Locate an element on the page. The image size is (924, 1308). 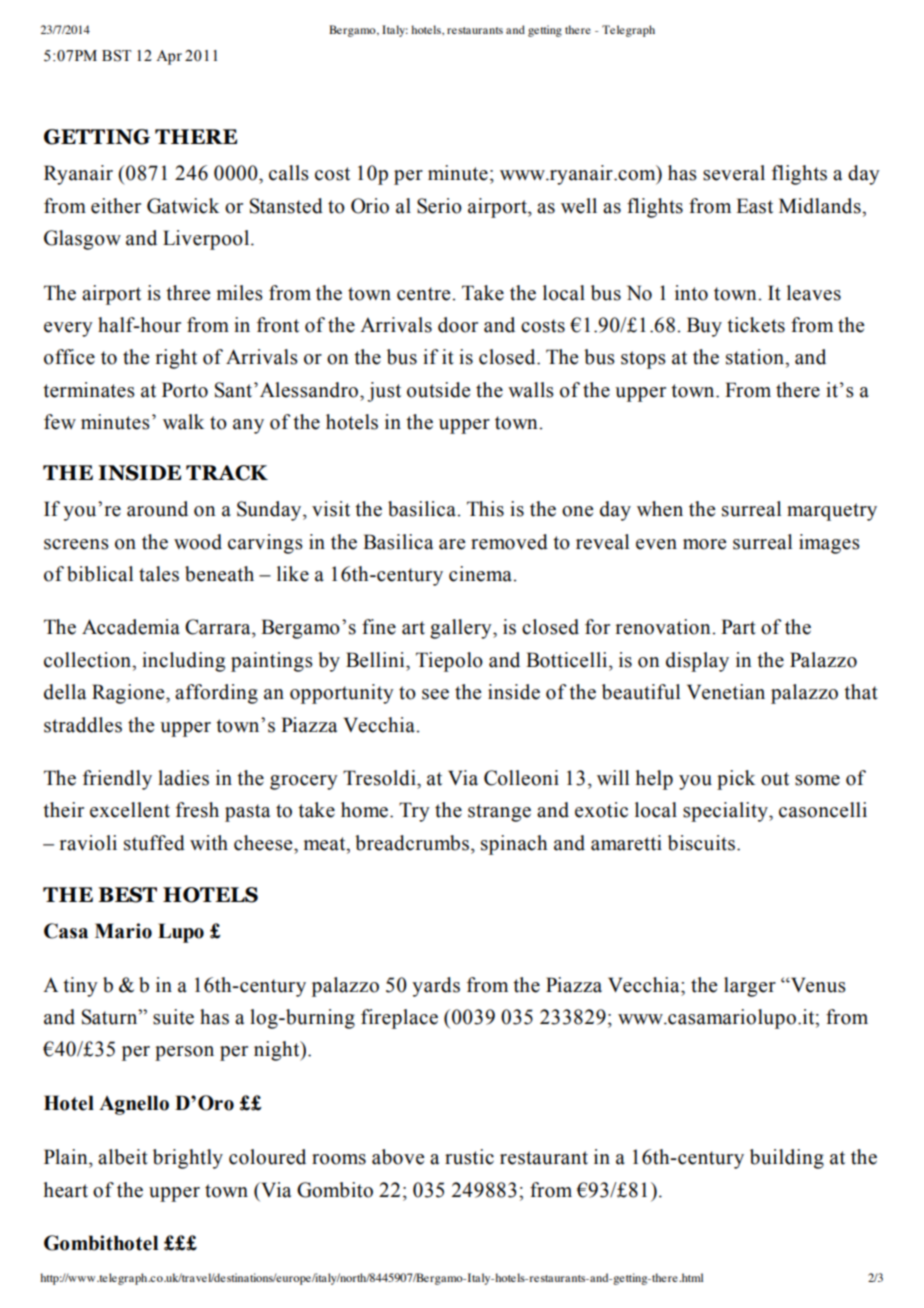
breadcrumbs is located at coordinates (412, 843).
